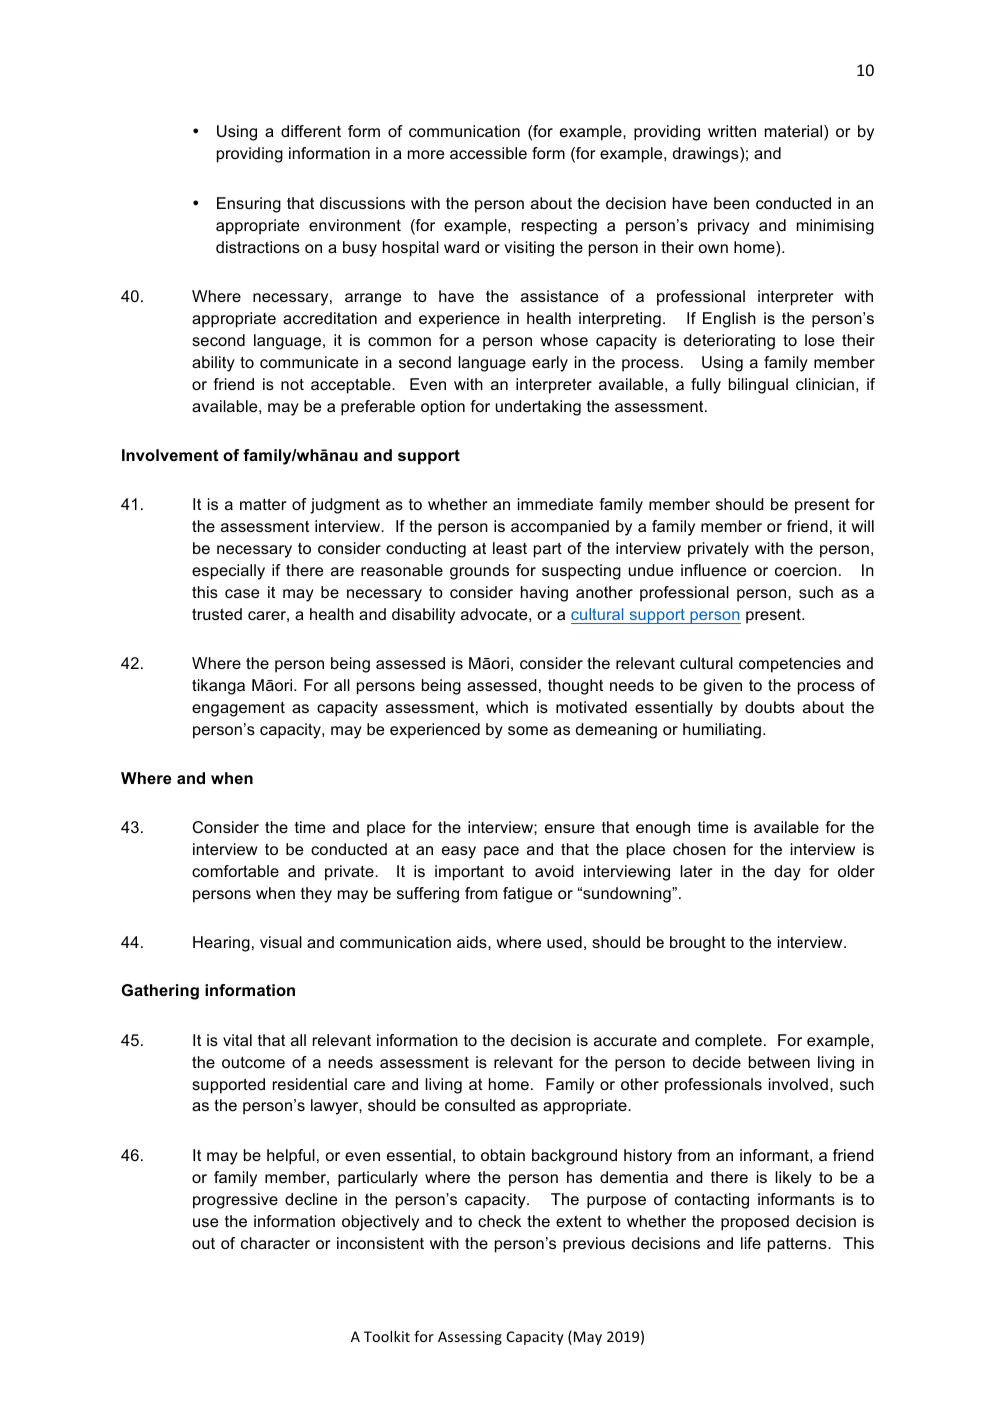 Image resolution: width=994 pixels, height=1406 pixels. Describe the element at coordinates (488, 153) in the screenshot. I see `accessible` at that location.
